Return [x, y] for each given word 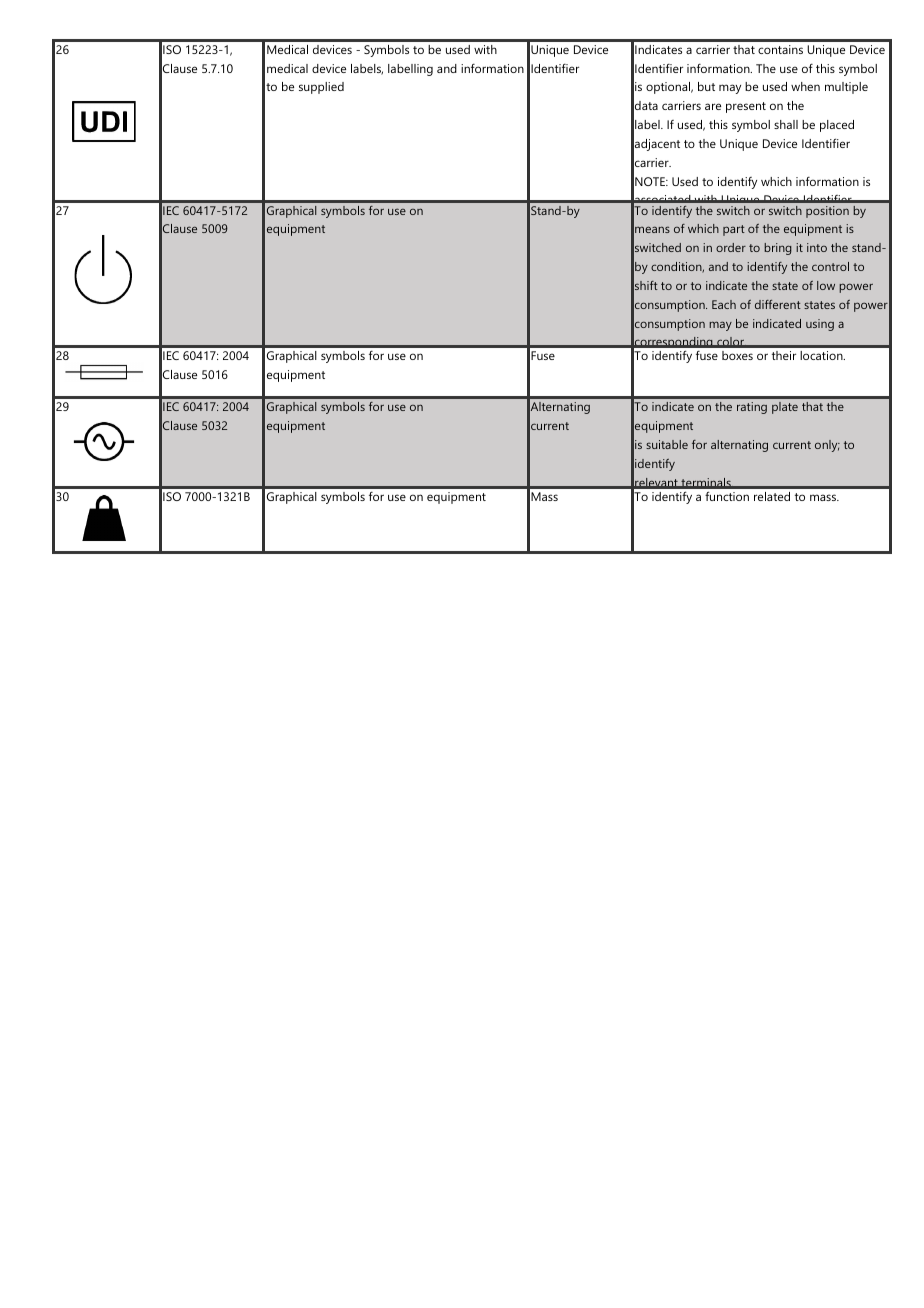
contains [780, 49]
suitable [667, 444]
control [830, 266]
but [706, 86]
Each [724, 304]
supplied [321, 88]
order [731, 247]
